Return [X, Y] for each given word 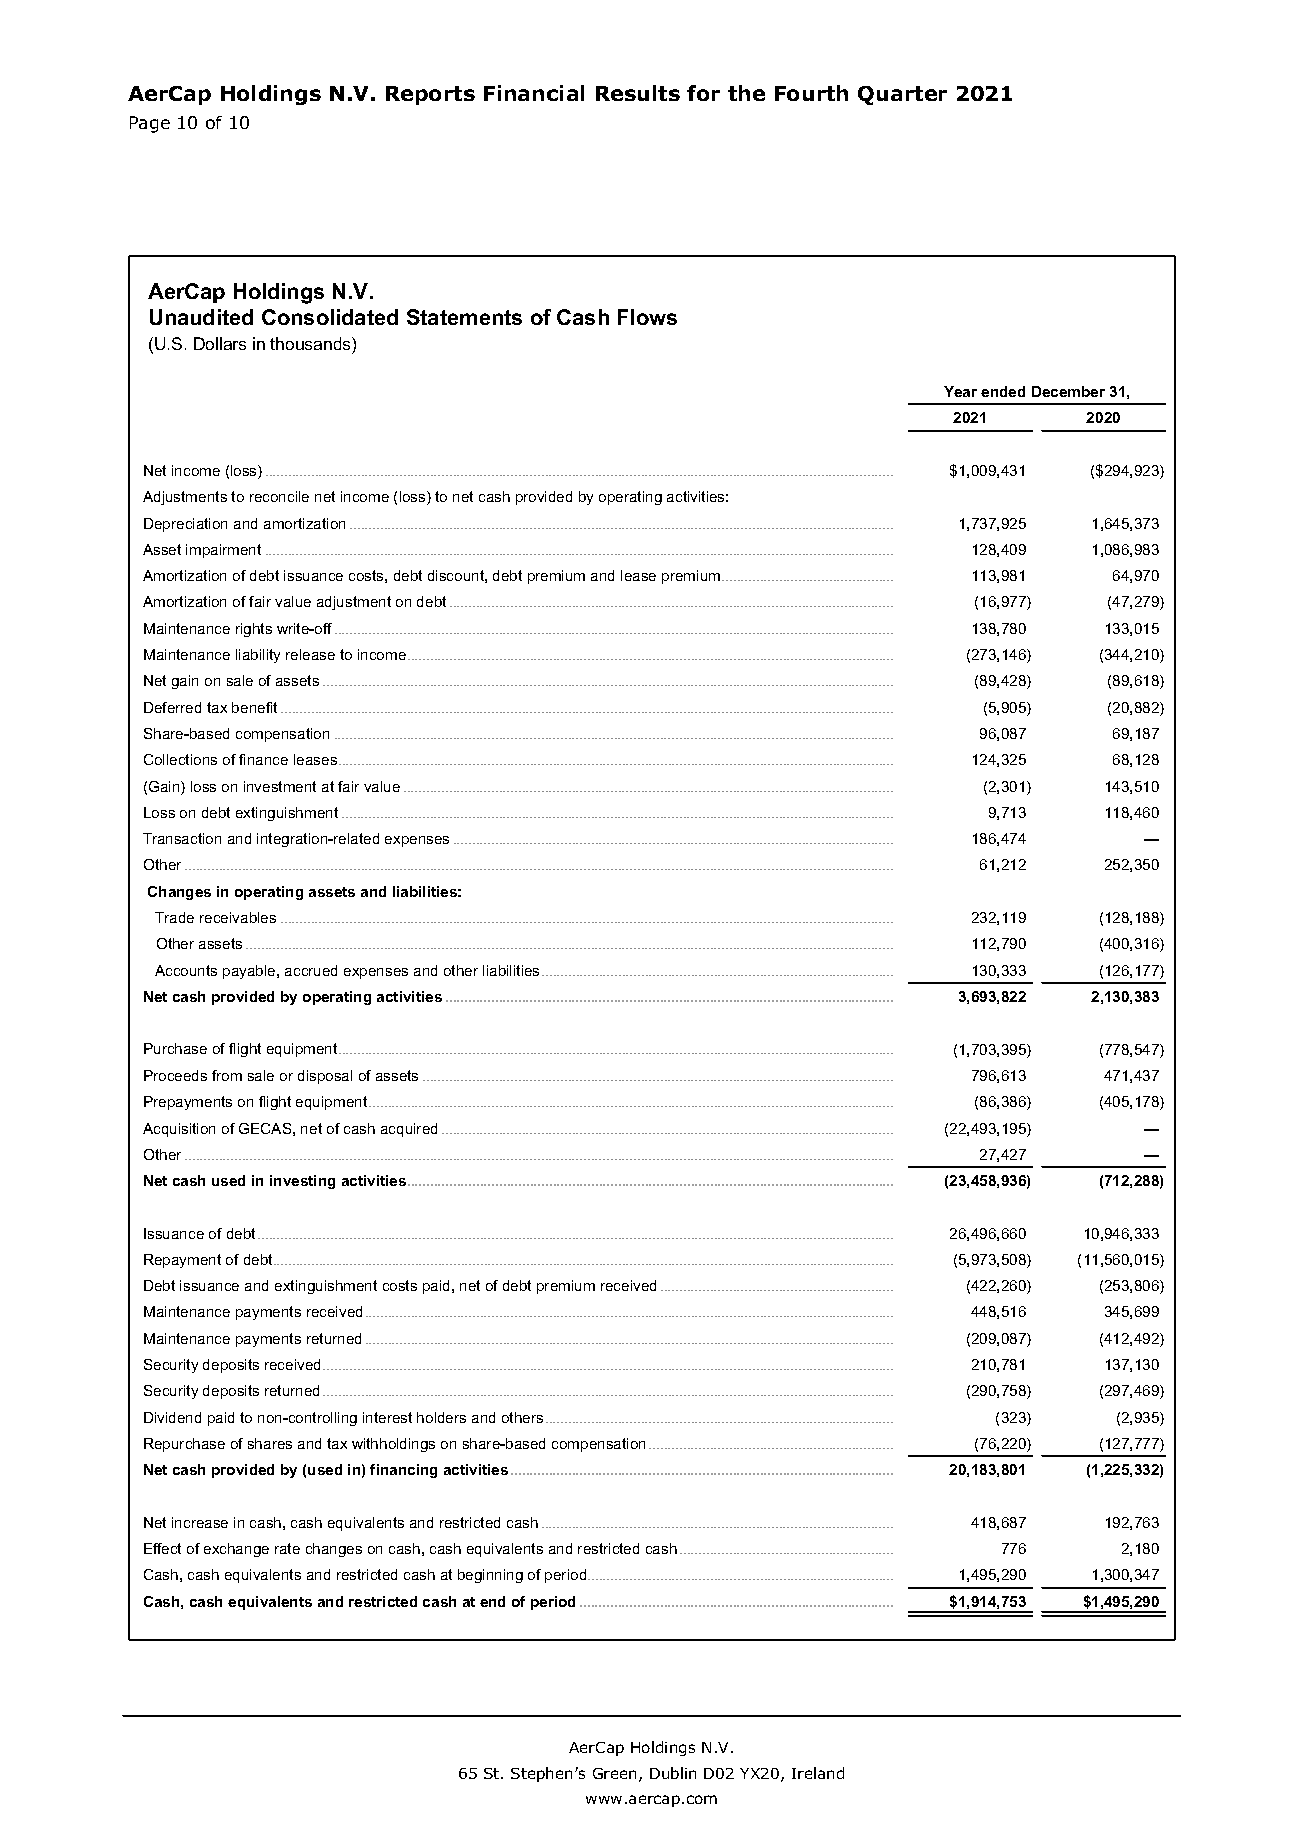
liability [258, 656]
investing [302, 1182]
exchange [236, 1550]
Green [616, 1775]
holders [441, 1417]
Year [960, 391]
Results [638, 93]
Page [150, 124]
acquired [409, 1130]
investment [280, 786]
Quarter [902, 95]
